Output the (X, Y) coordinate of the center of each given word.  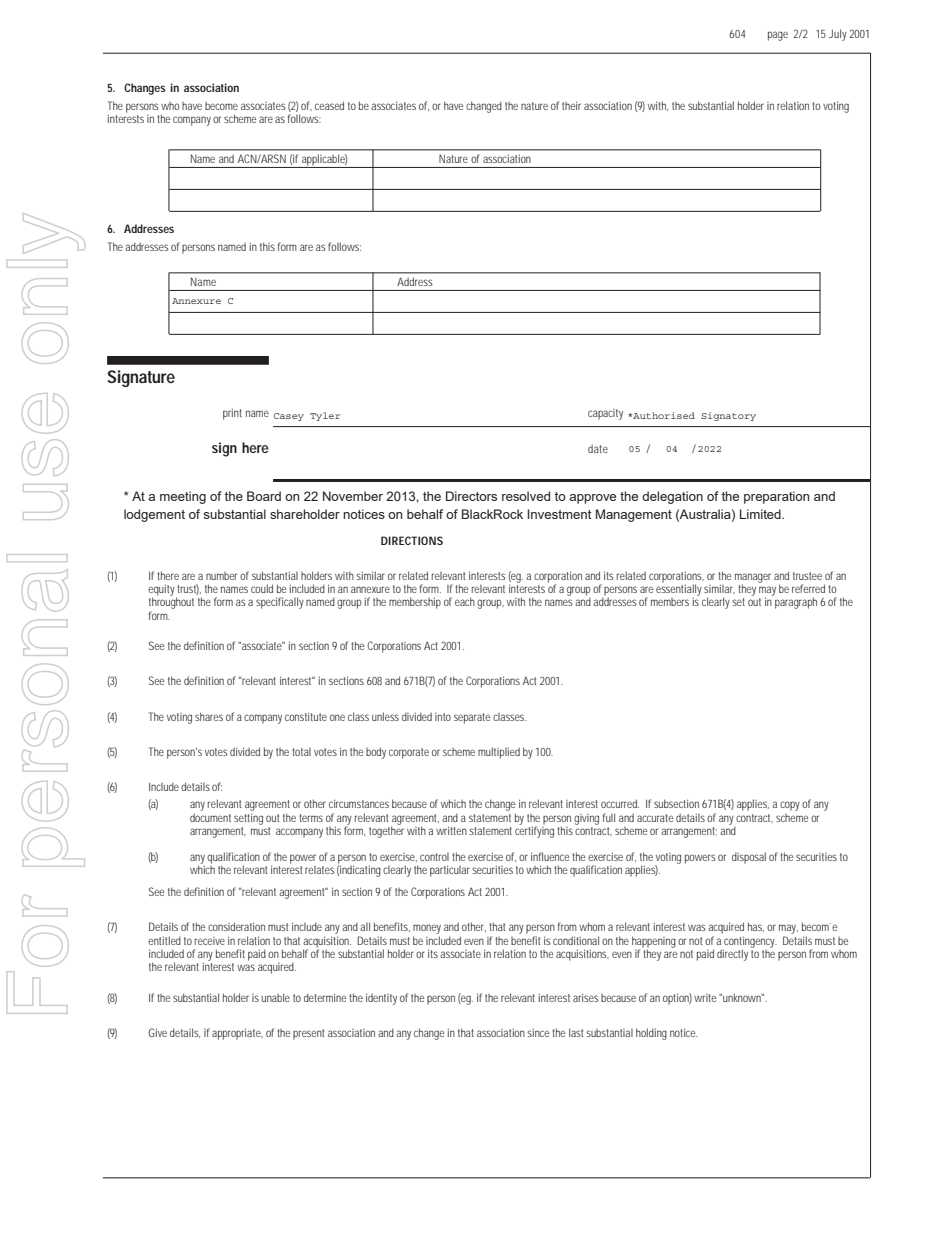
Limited (761, 514)
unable (276, 997)
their (571, 105)
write (705, 998)
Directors (471, 496)
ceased (329, 105)
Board (264, 496)
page (778, 36)
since (538, 1032)
